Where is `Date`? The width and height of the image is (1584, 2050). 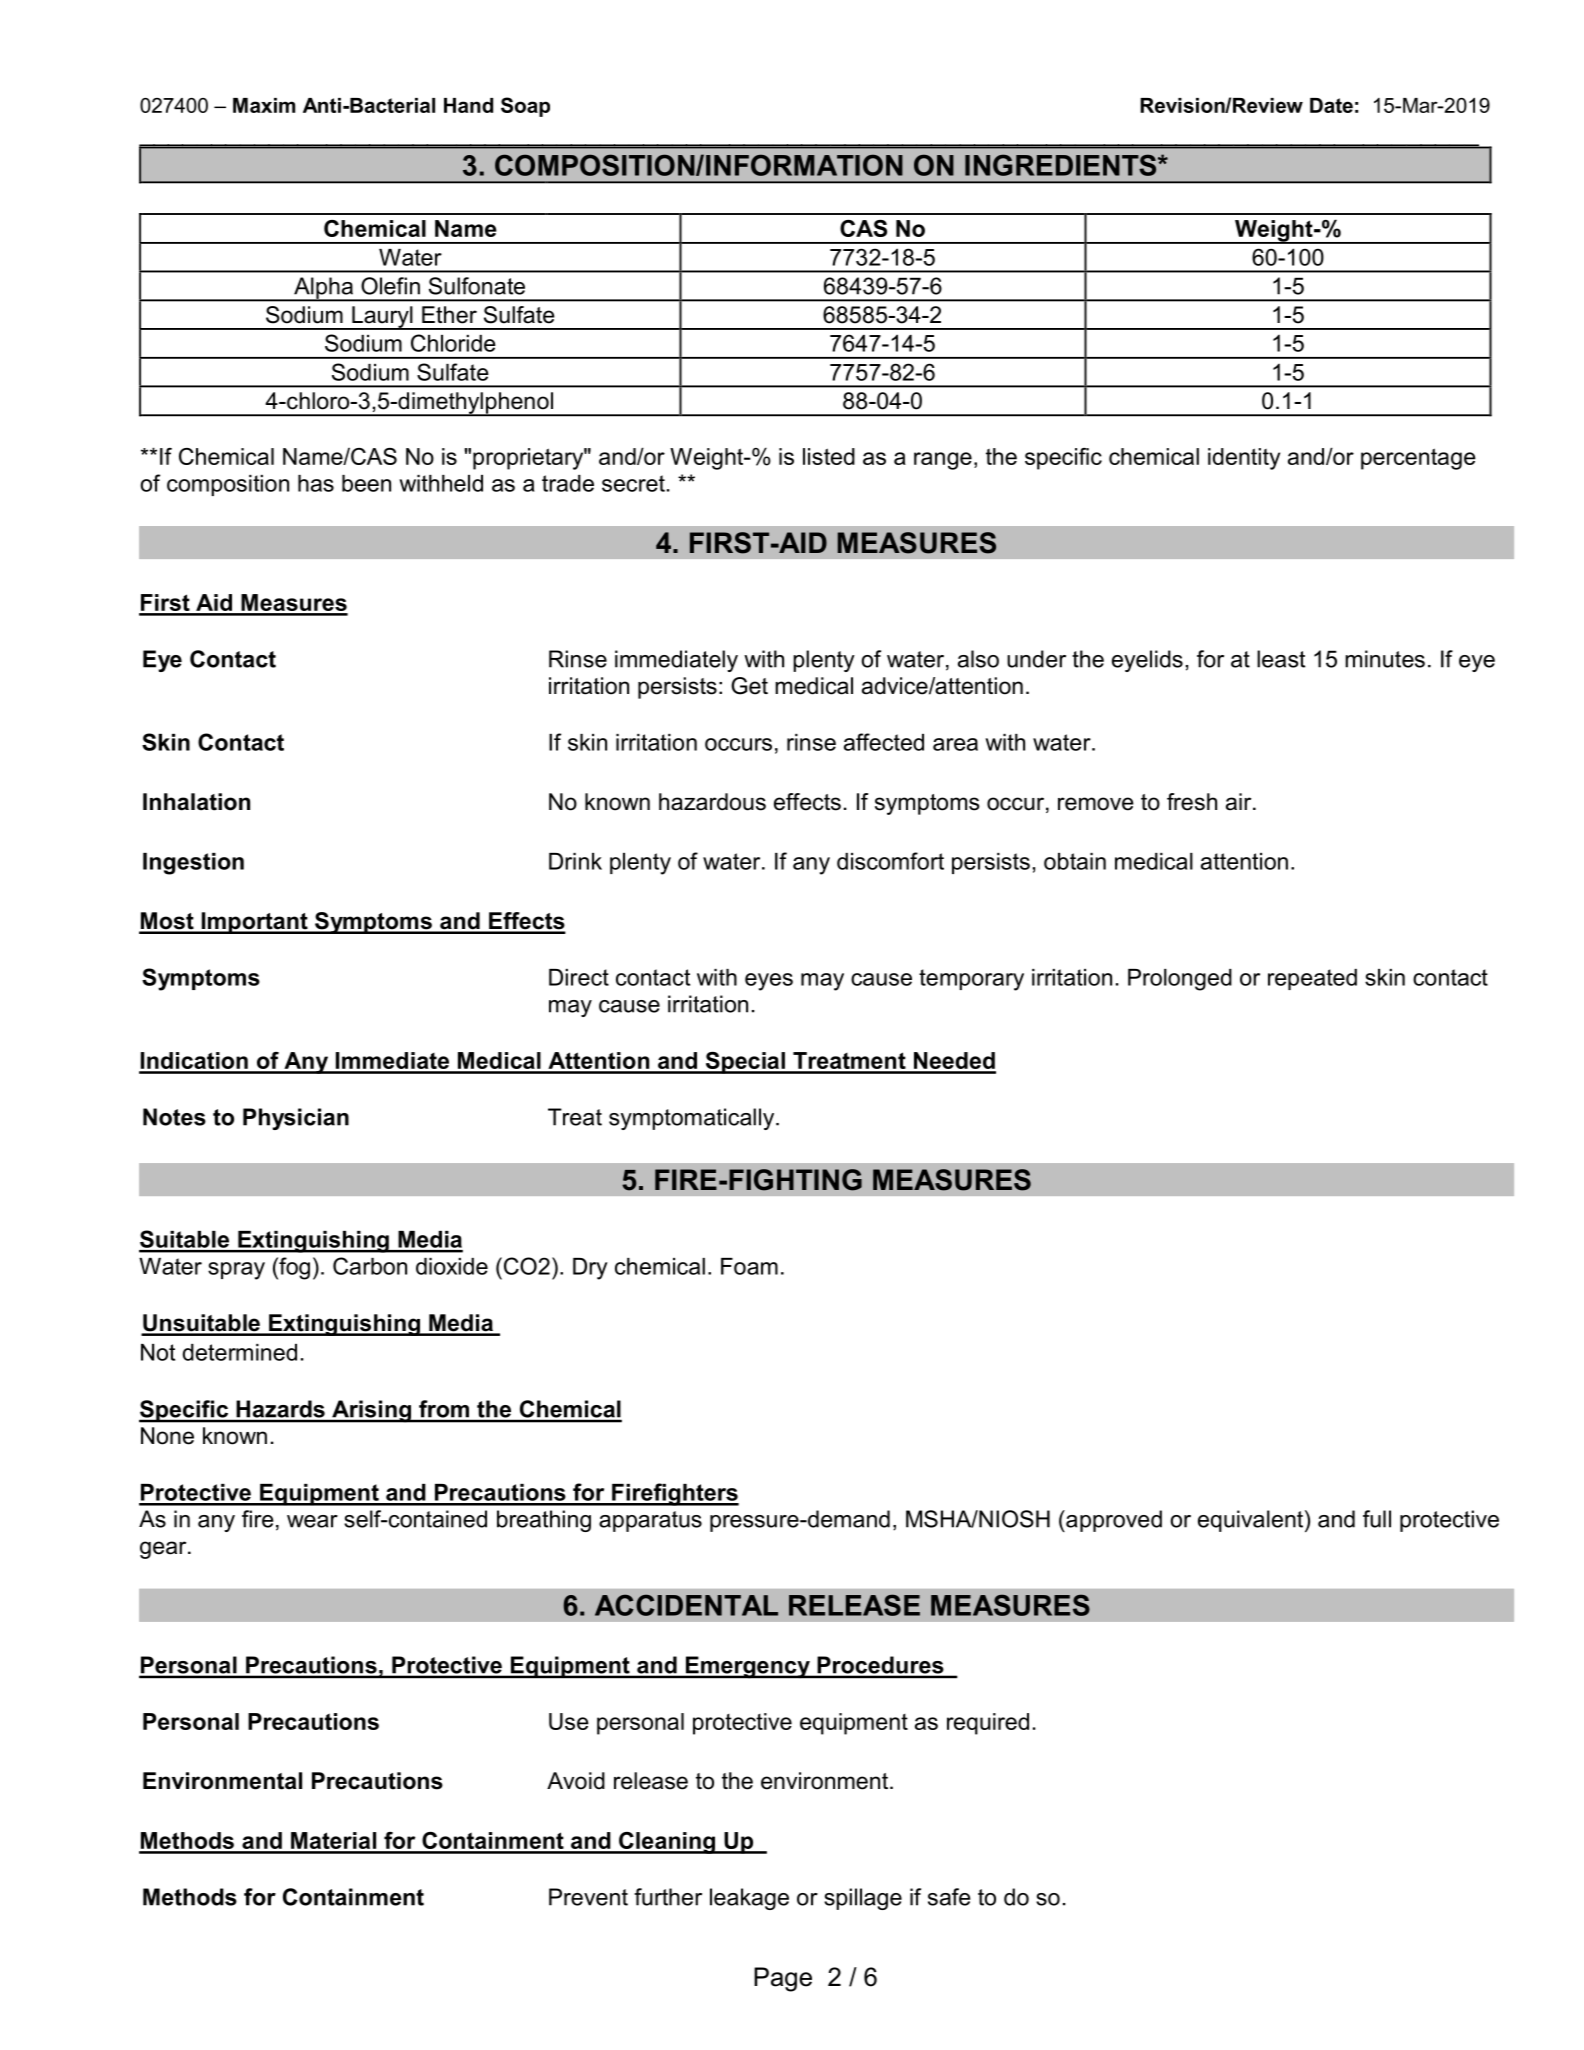
Date is located at coordinates (1331, 105).
